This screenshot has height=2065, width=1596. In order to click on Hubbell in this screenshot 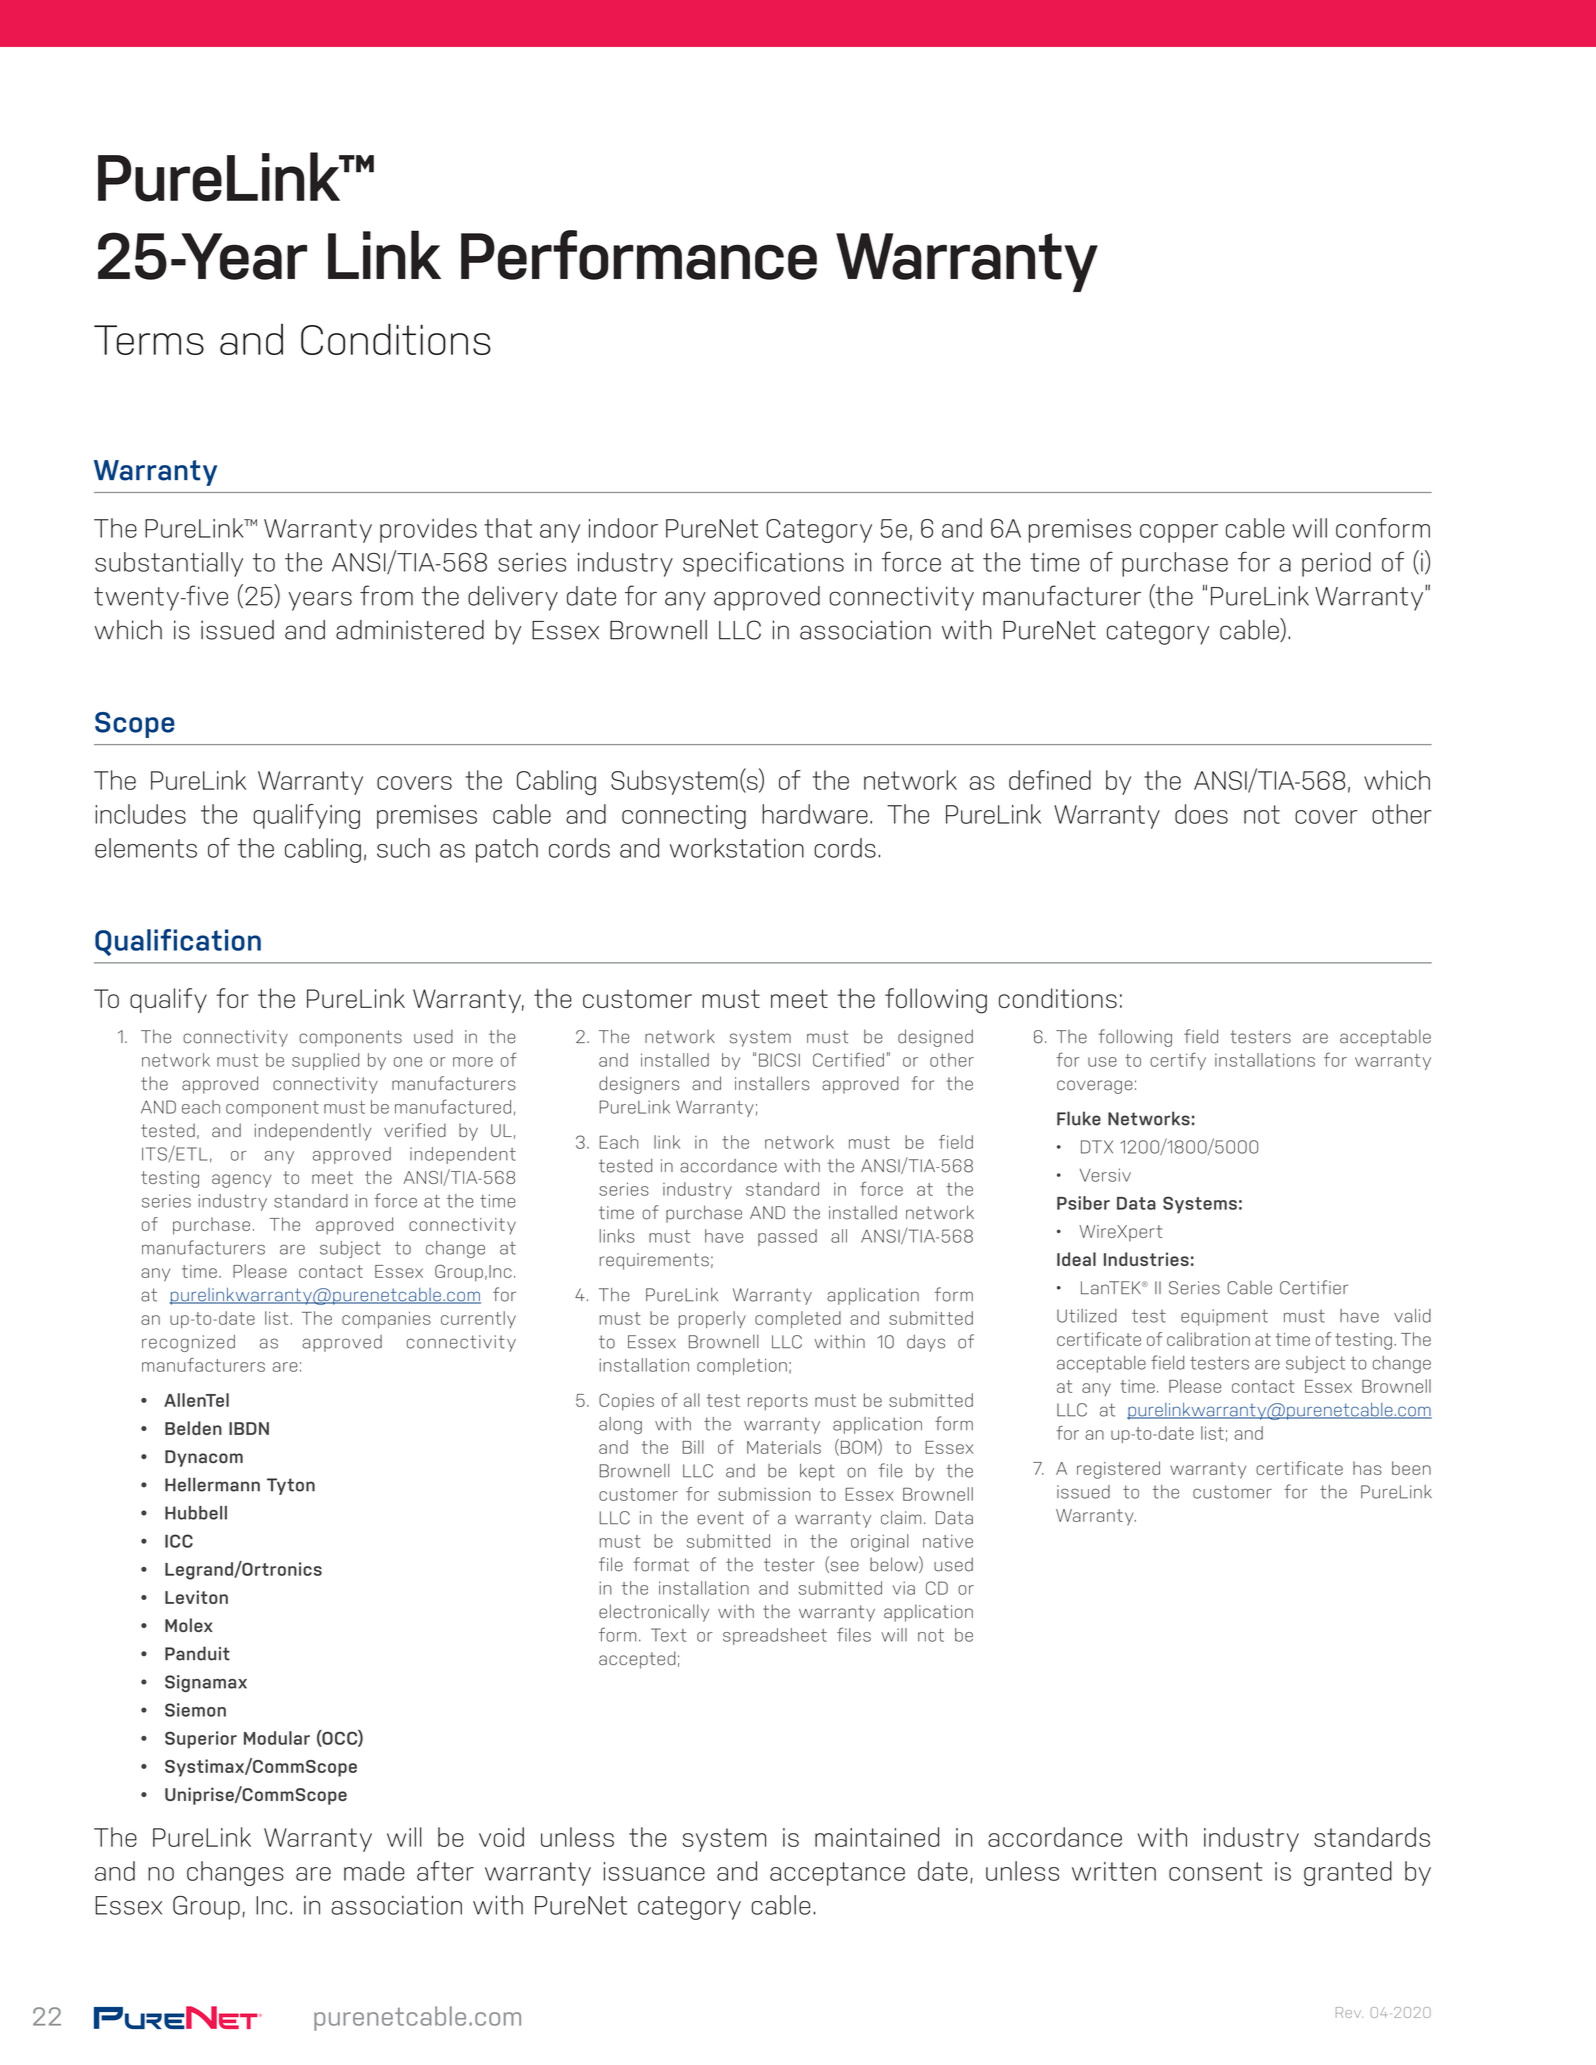, I will do `click(196, 1513)`.
